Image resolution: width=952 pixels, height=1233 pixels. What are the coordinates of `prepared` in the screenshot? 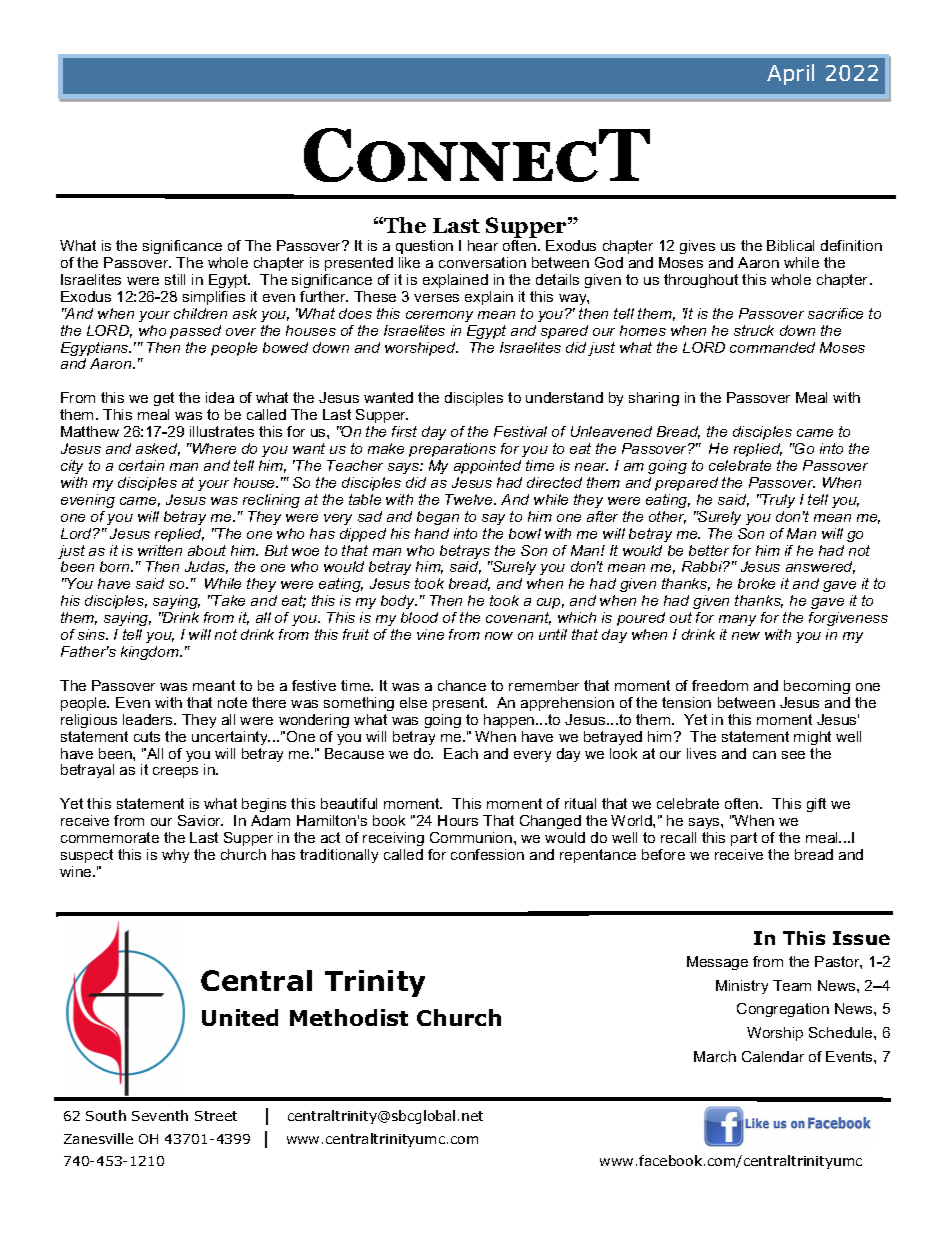 It's located at (686, 484).
